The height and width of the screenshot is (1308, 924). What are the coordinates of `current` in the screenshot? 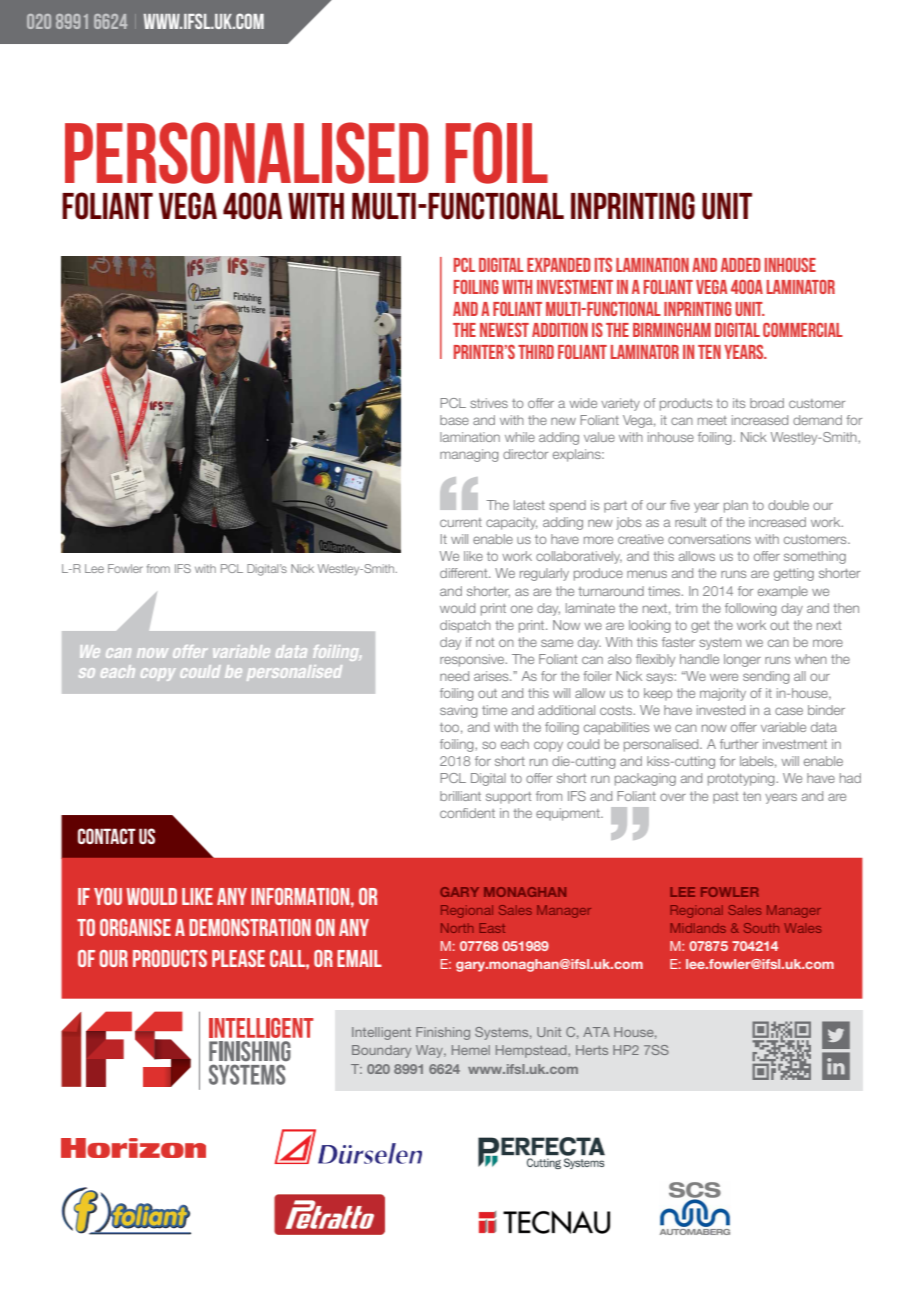 It's located at (461, 522).
